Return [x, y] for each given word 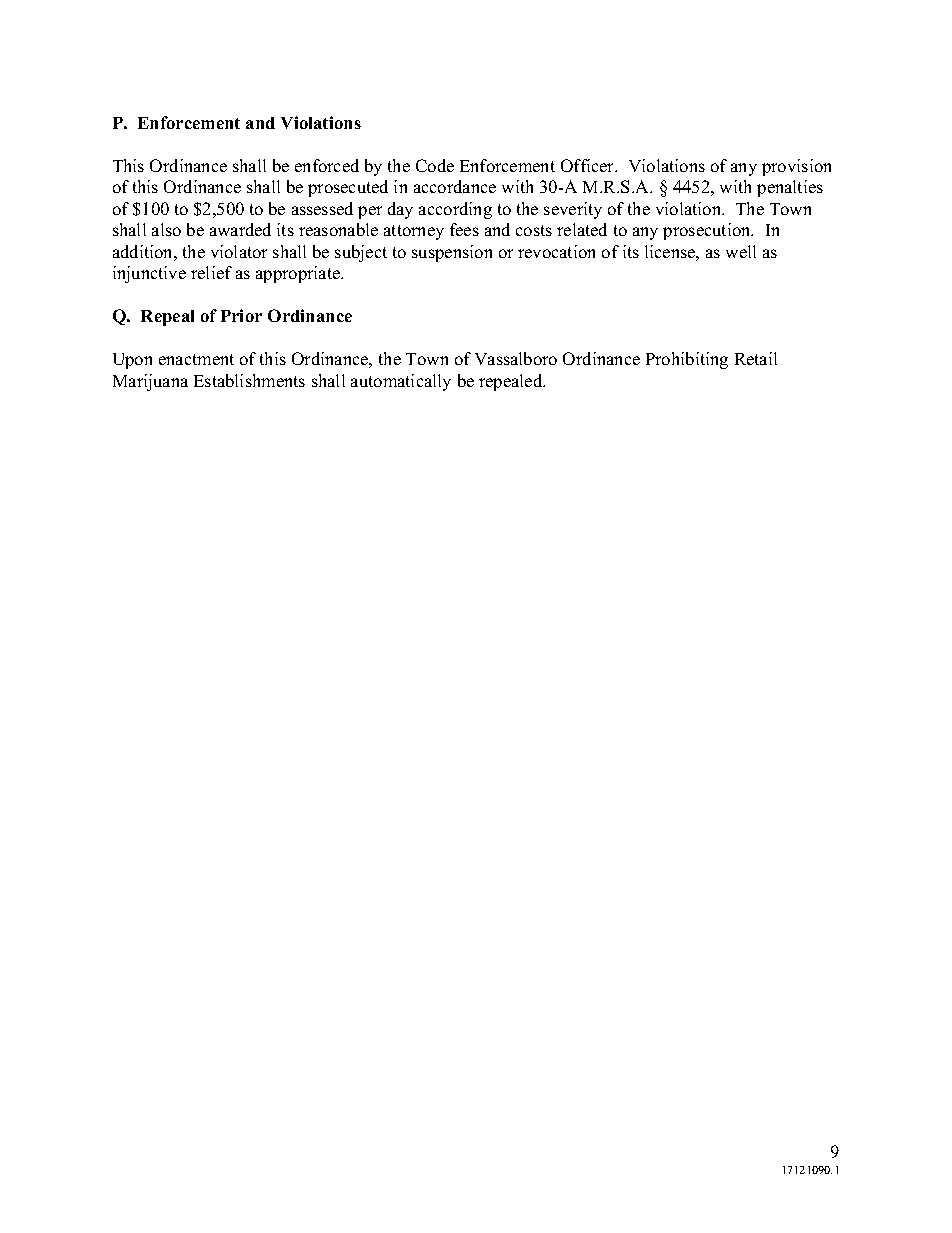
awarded [240, 229]
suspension [452, 253]
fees [464, 229]
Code [435, 165]
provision [796, 167]
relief [211, 272]
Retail [756, 358]
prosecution [708, 231]
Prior [241, 315]
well [741, 251]
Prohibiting [687, 360]
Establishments [249, 380]
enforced [327, 165]
